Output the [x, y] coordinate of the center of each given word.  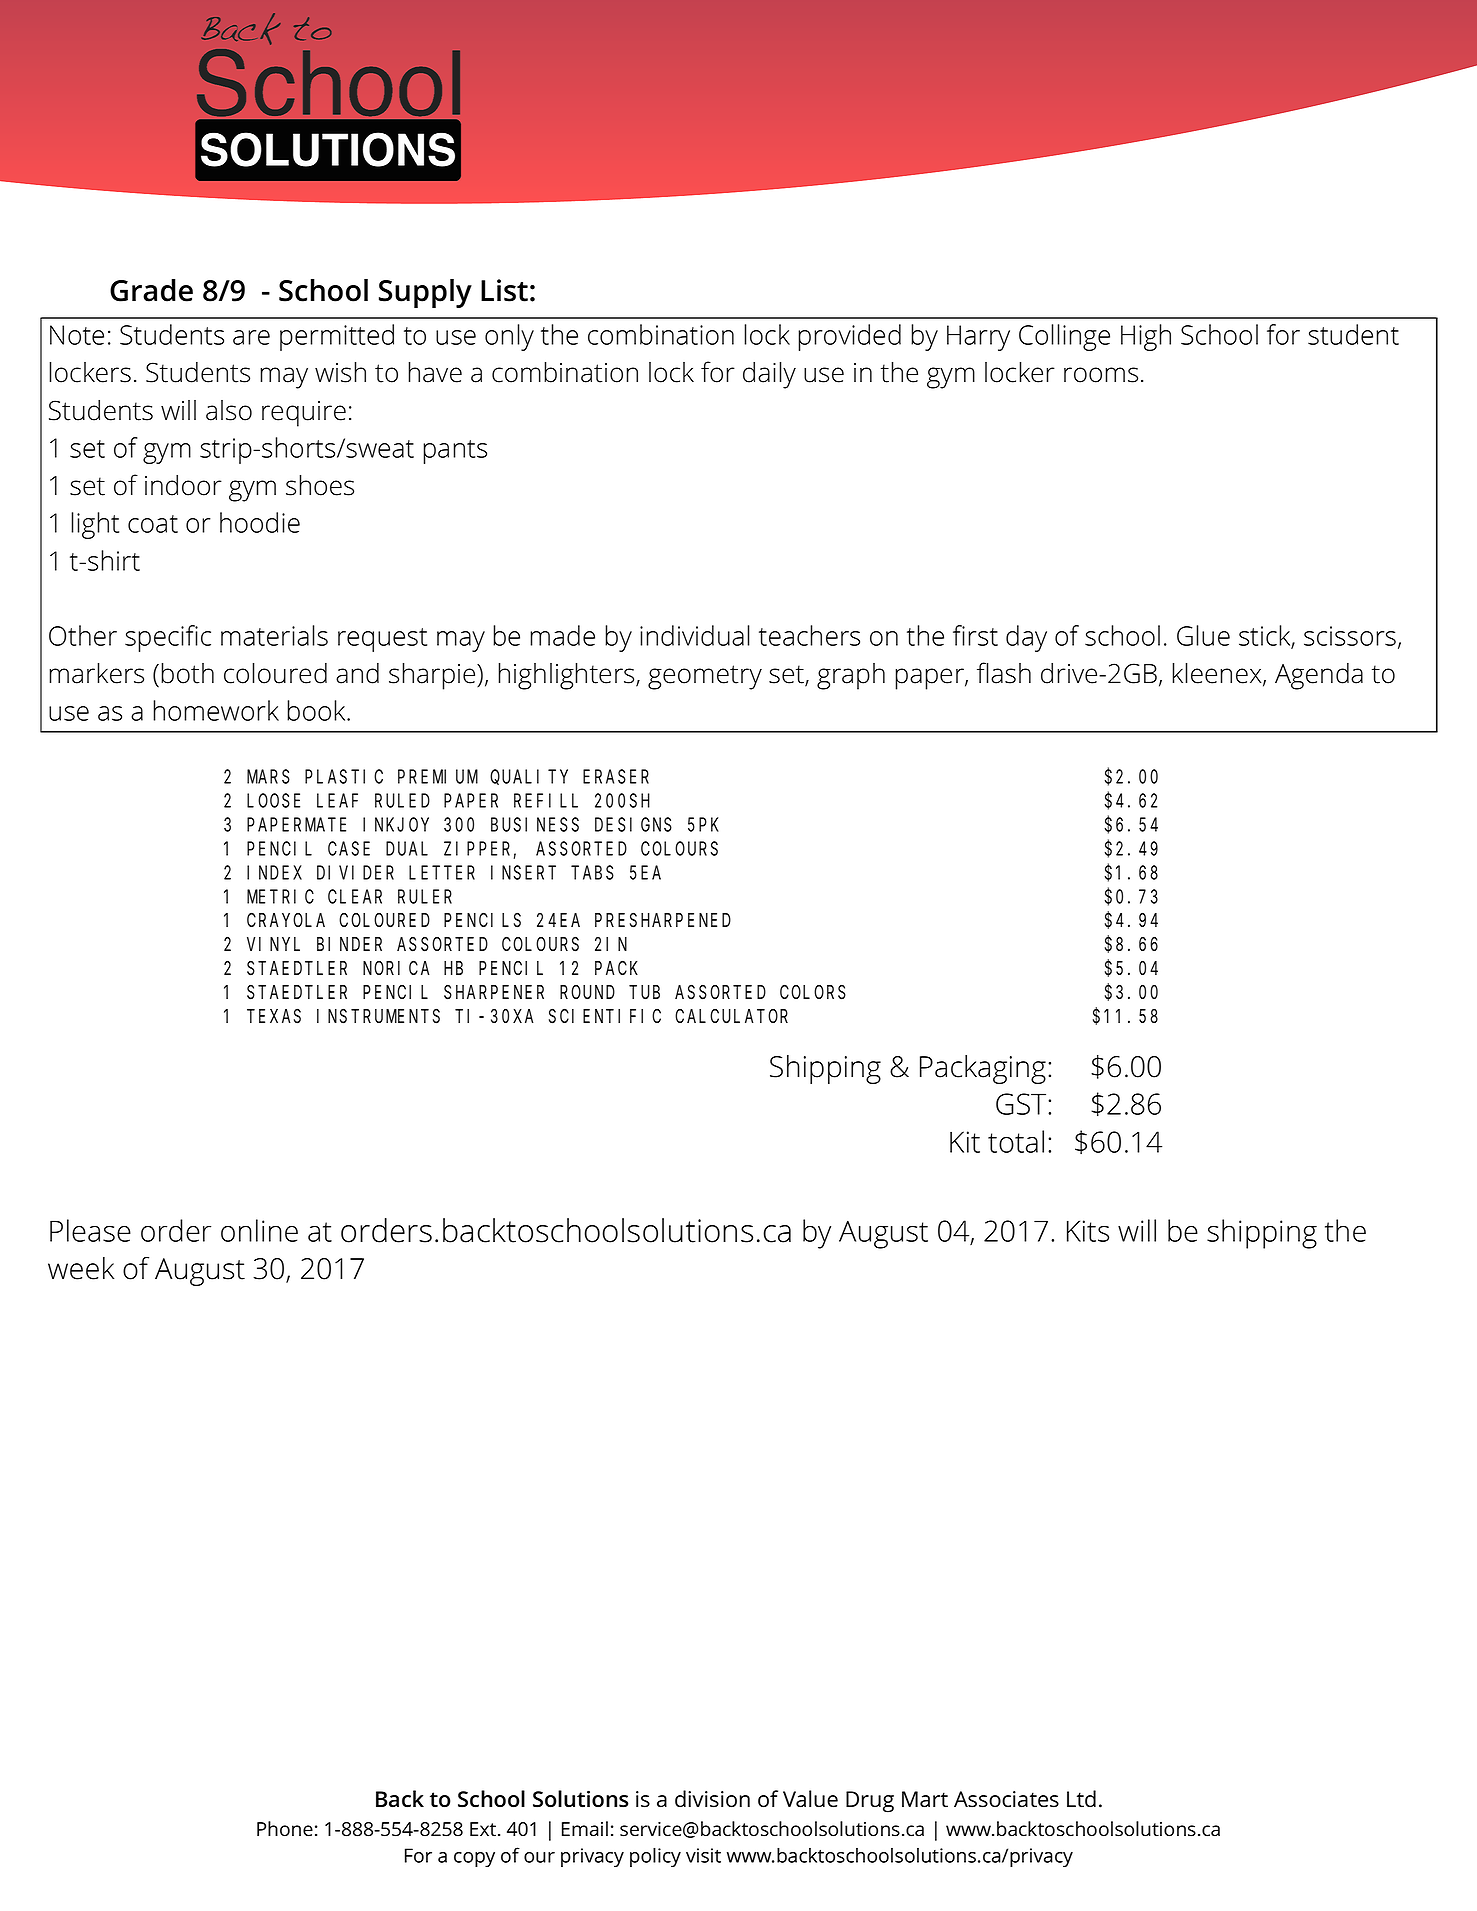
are [251, 337]
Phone [285, 1829]
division [712, 1799]
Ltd [1081, 1799]
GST [1022, 1104]
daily [769, 375]
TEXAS [274, 1017]
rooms [1101, 375]
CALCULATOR [731, 1017]
